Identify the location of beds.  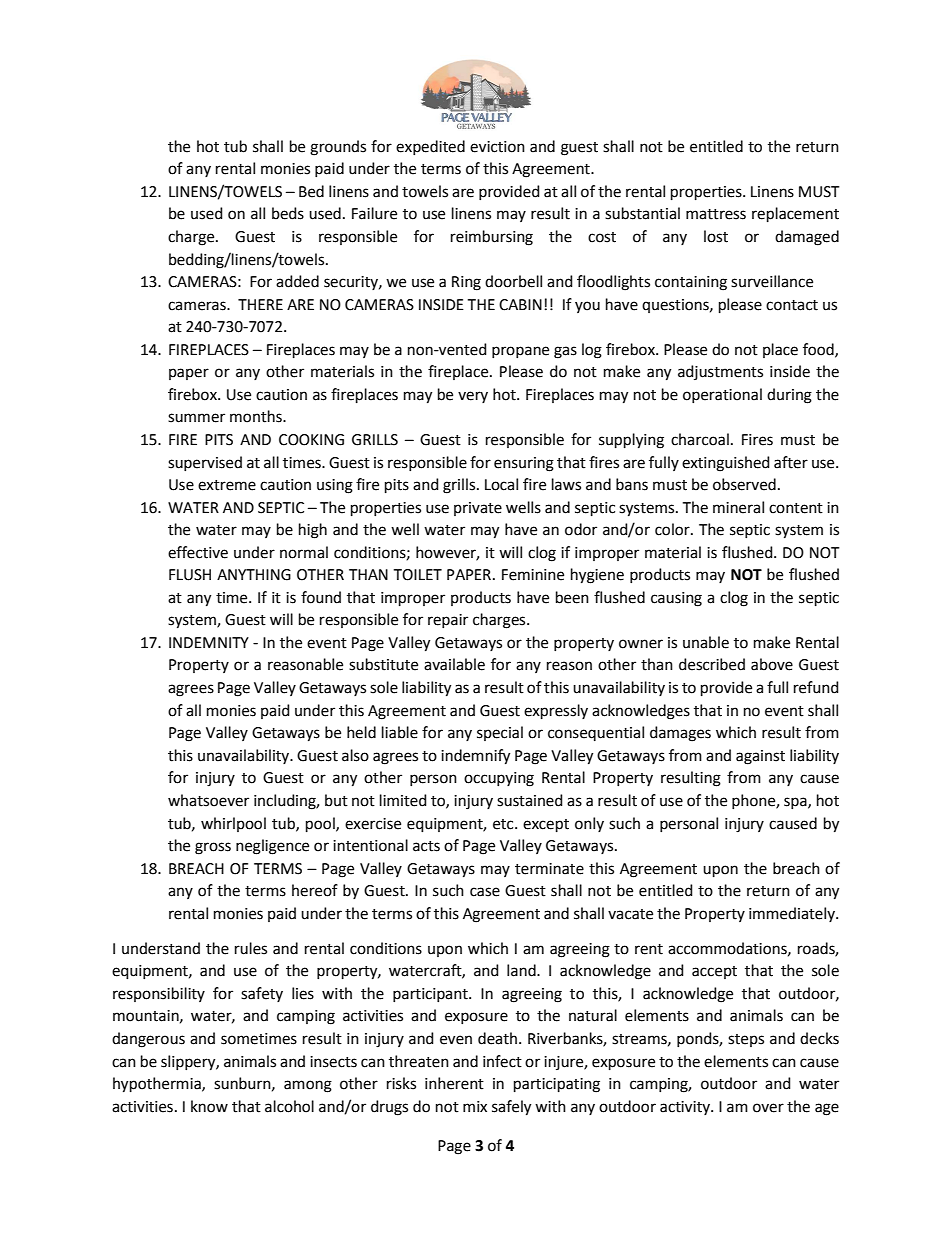
(288, 213).
